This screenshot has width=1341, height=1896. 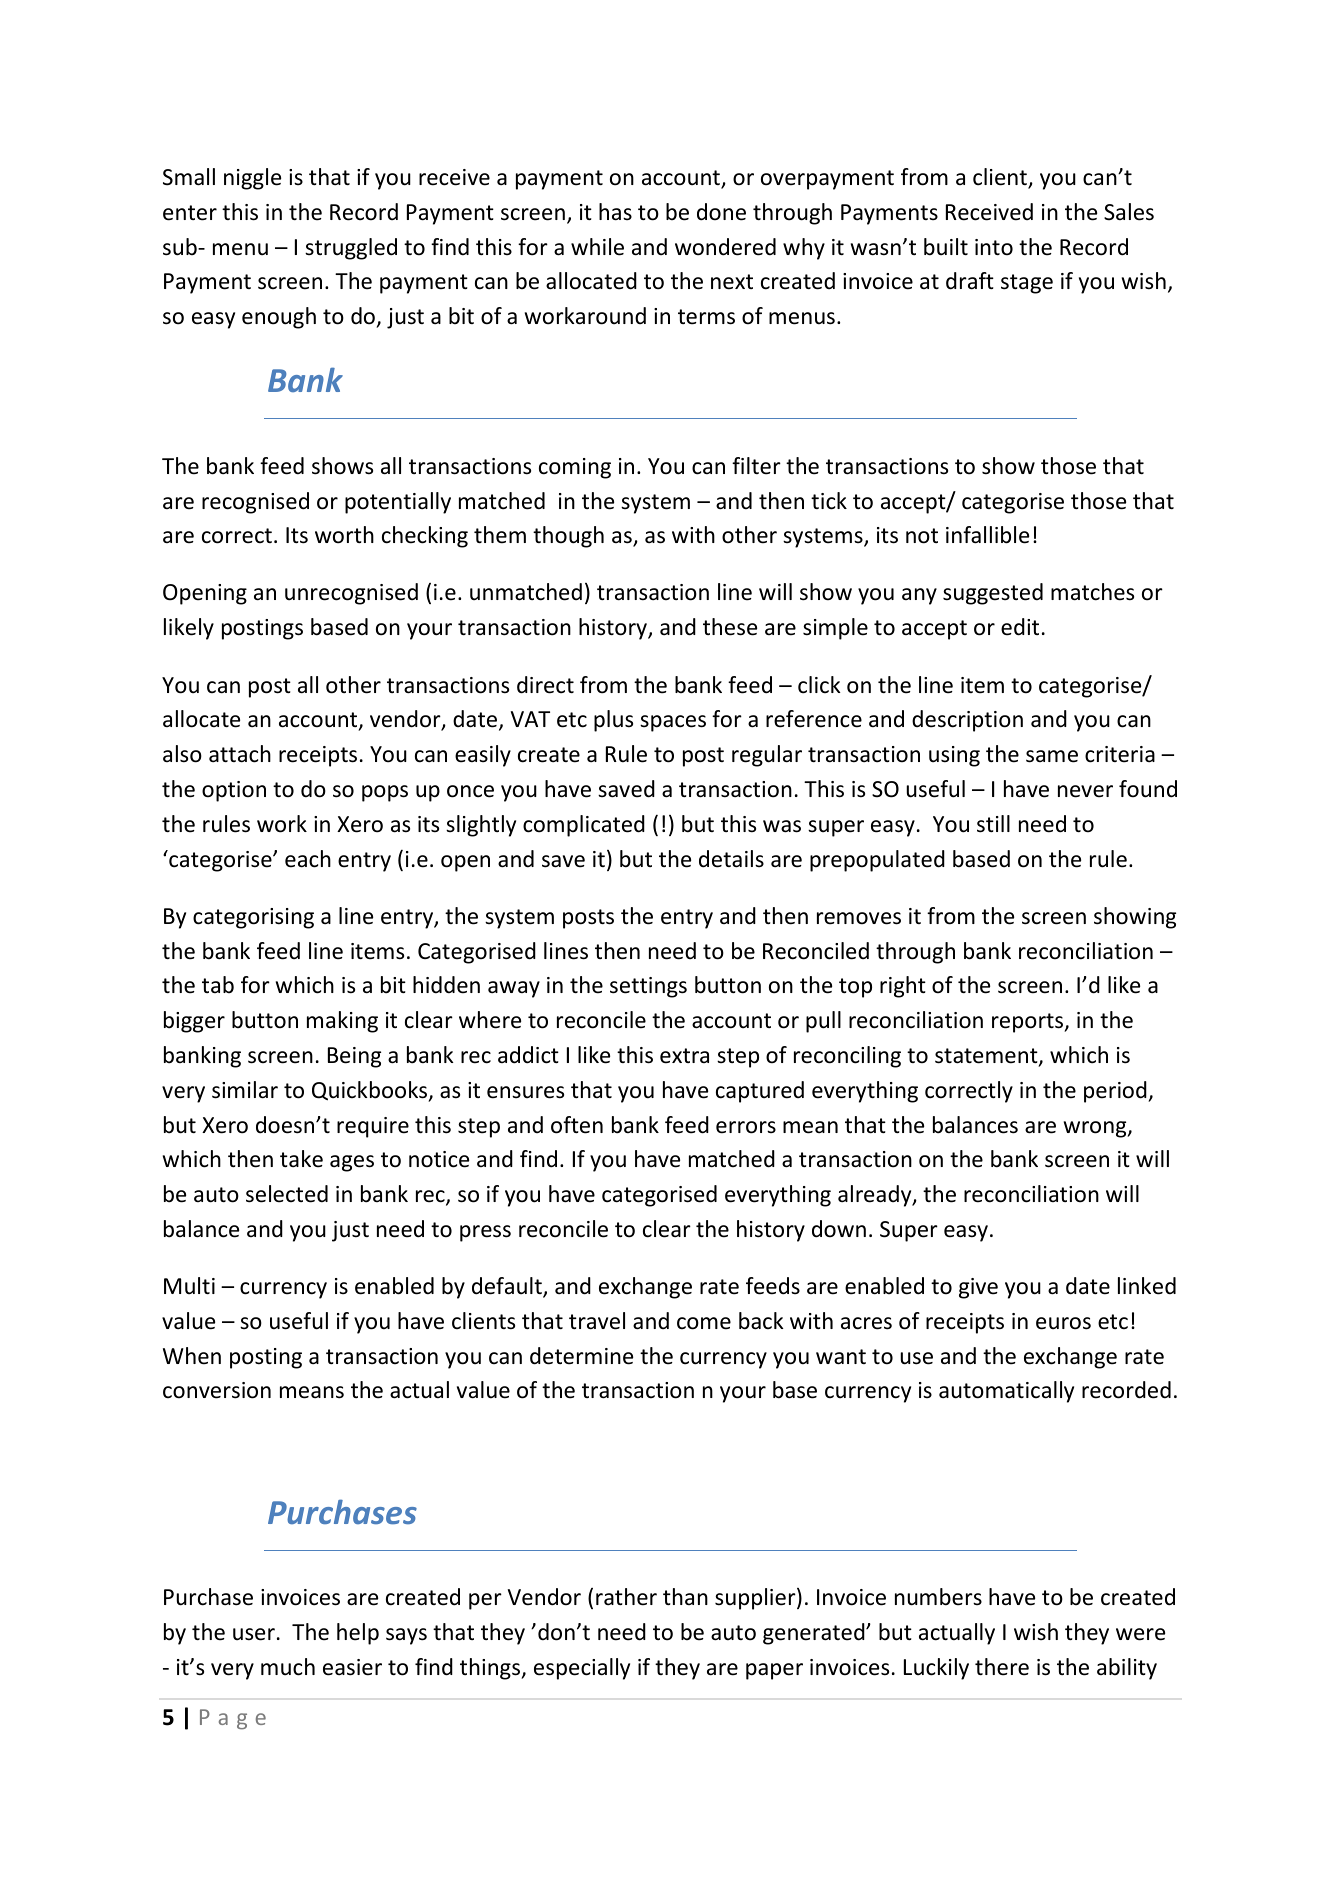 I want to click on reports, so click(x=1029, y=1023).
